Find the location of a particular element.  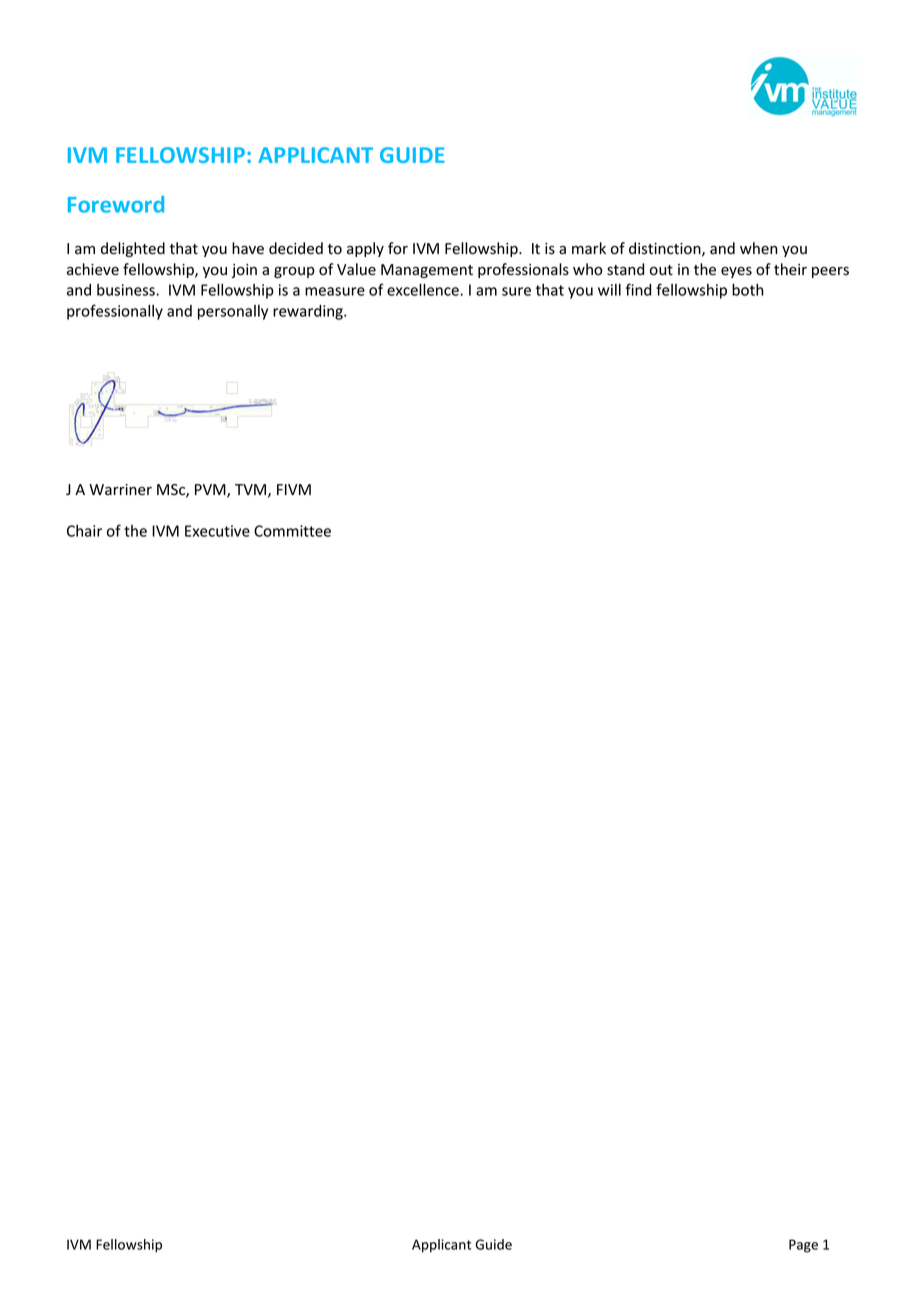

Chair is located at coordinates (84, 531).
